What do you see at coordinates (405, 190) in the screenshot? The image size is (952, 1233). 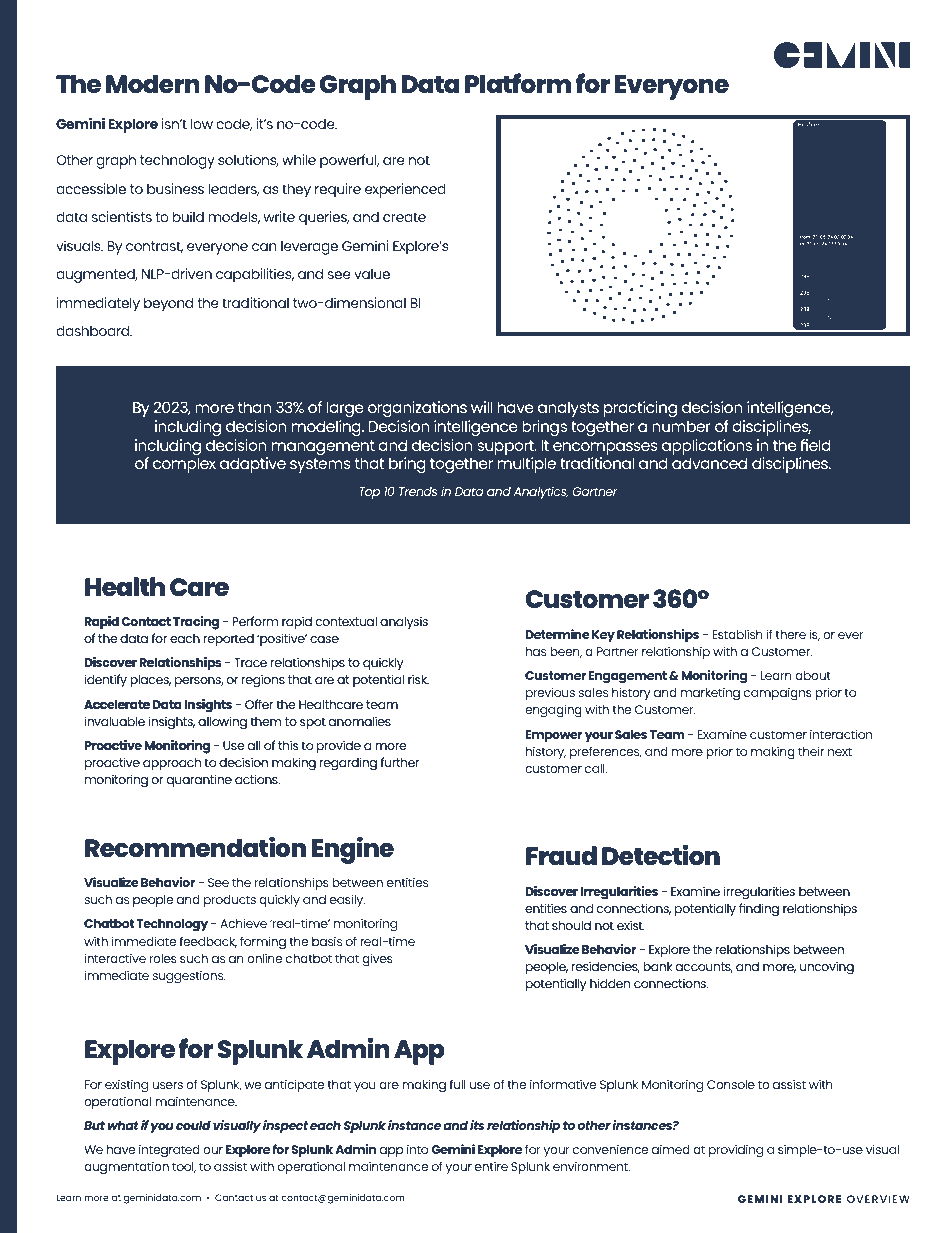 I see `experienced` at bounding box center [405, 190].
